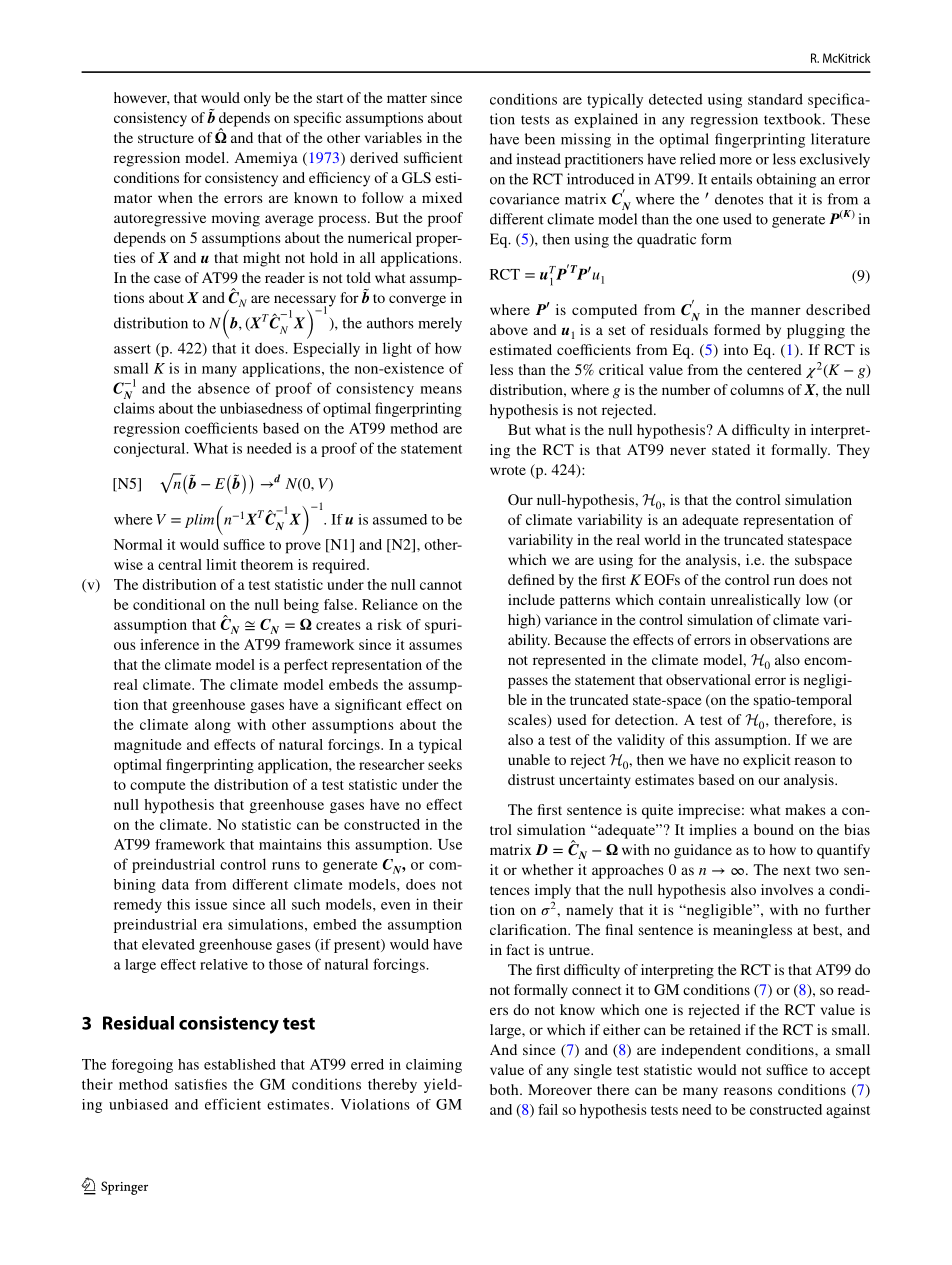  What do you see at coordinates (166, 138) in the page?
I see `structure` at bounding box center [166, 138].
